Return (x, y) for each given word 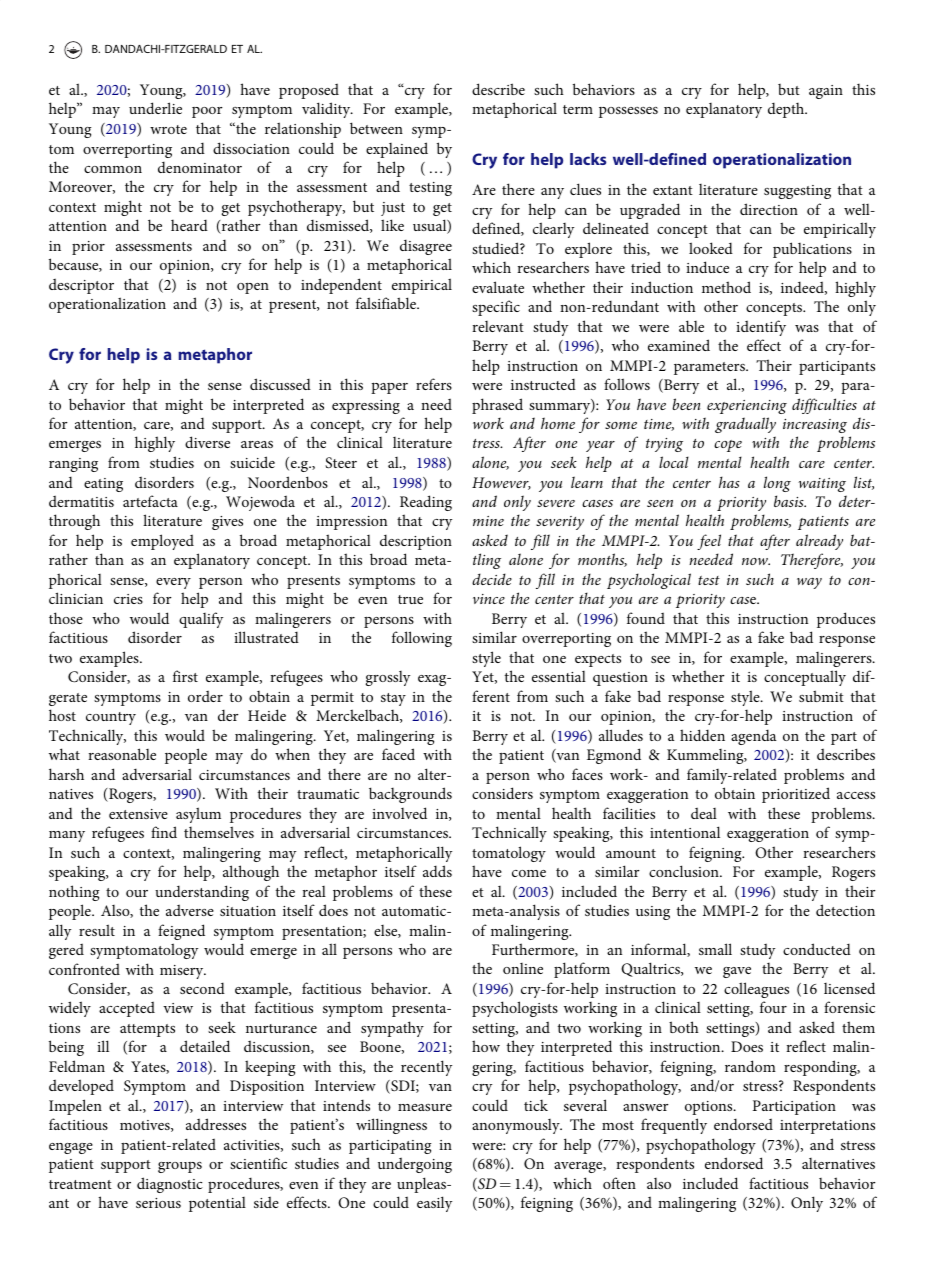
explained (397, 150)
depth (787, 110)
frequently (674, 1126)
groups (180, 1167)
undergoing (415, 1165)
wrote (168, 129)
